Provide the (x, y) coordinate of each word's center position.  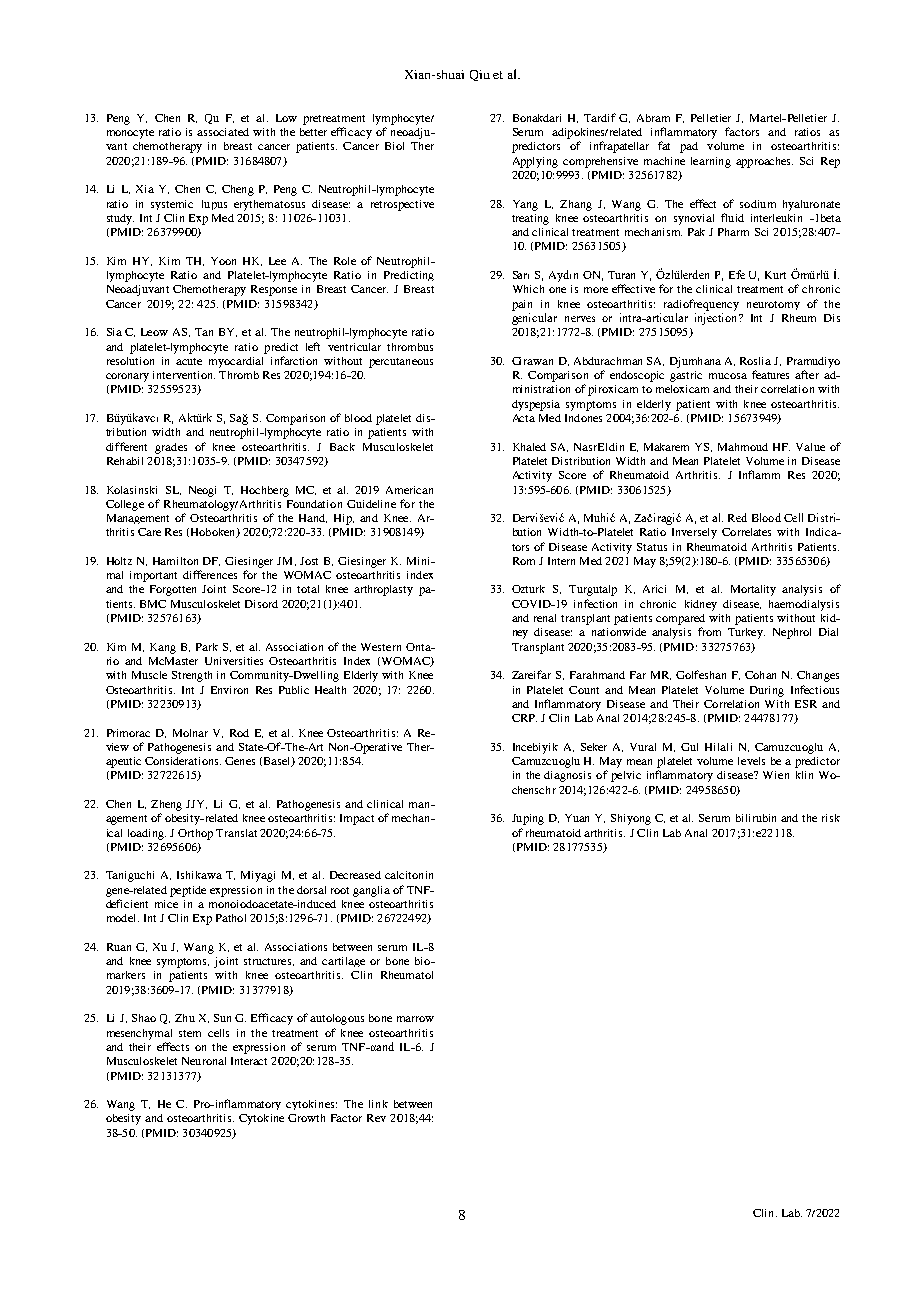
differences (210, 574)
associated (223, 132)
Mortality (753, 590)
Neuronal (204, 1061)
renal (545, 618)
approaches (764, 162)
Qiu (480, 75)
